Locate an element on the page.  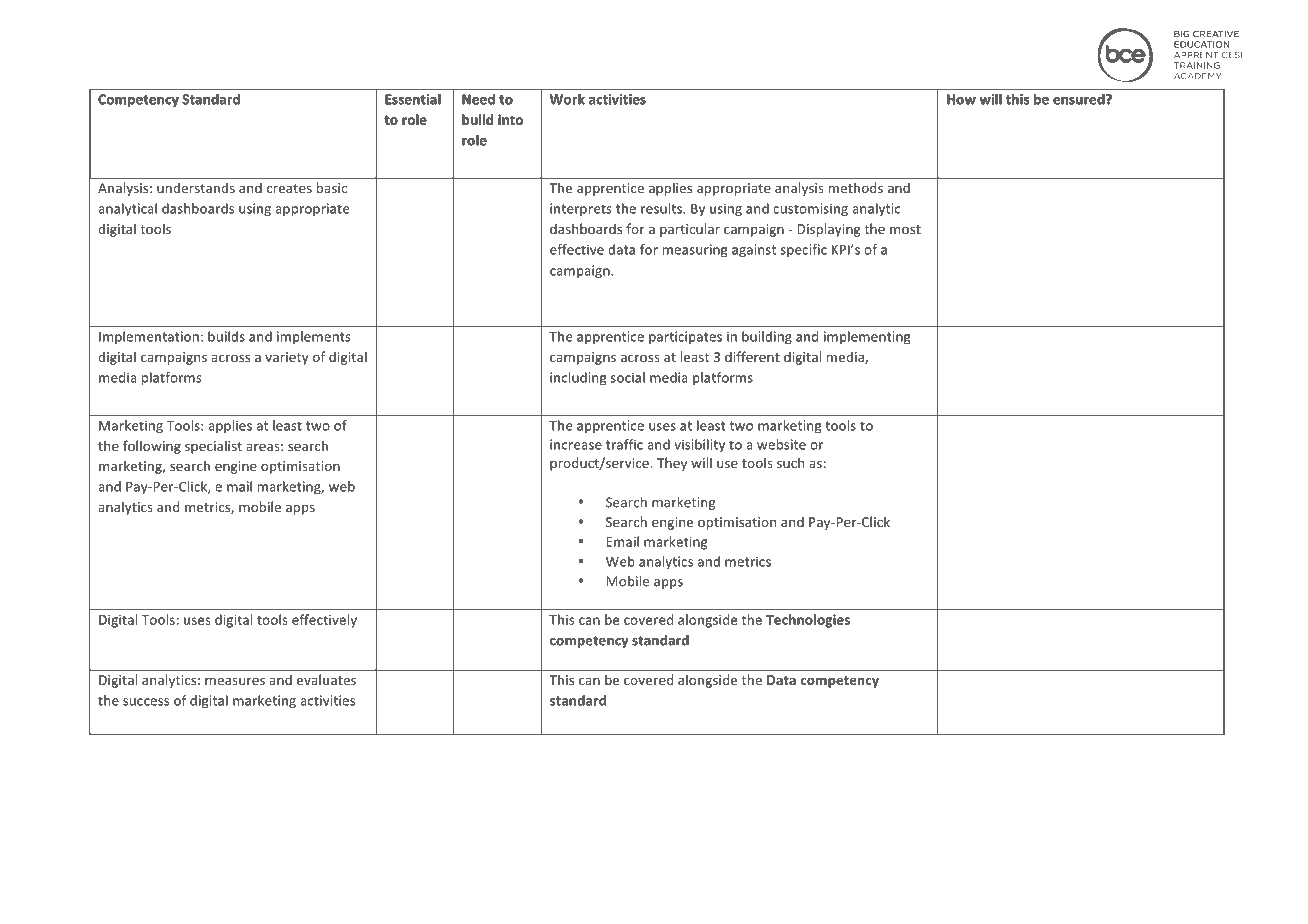
How is located at coordinates (961, 99).
